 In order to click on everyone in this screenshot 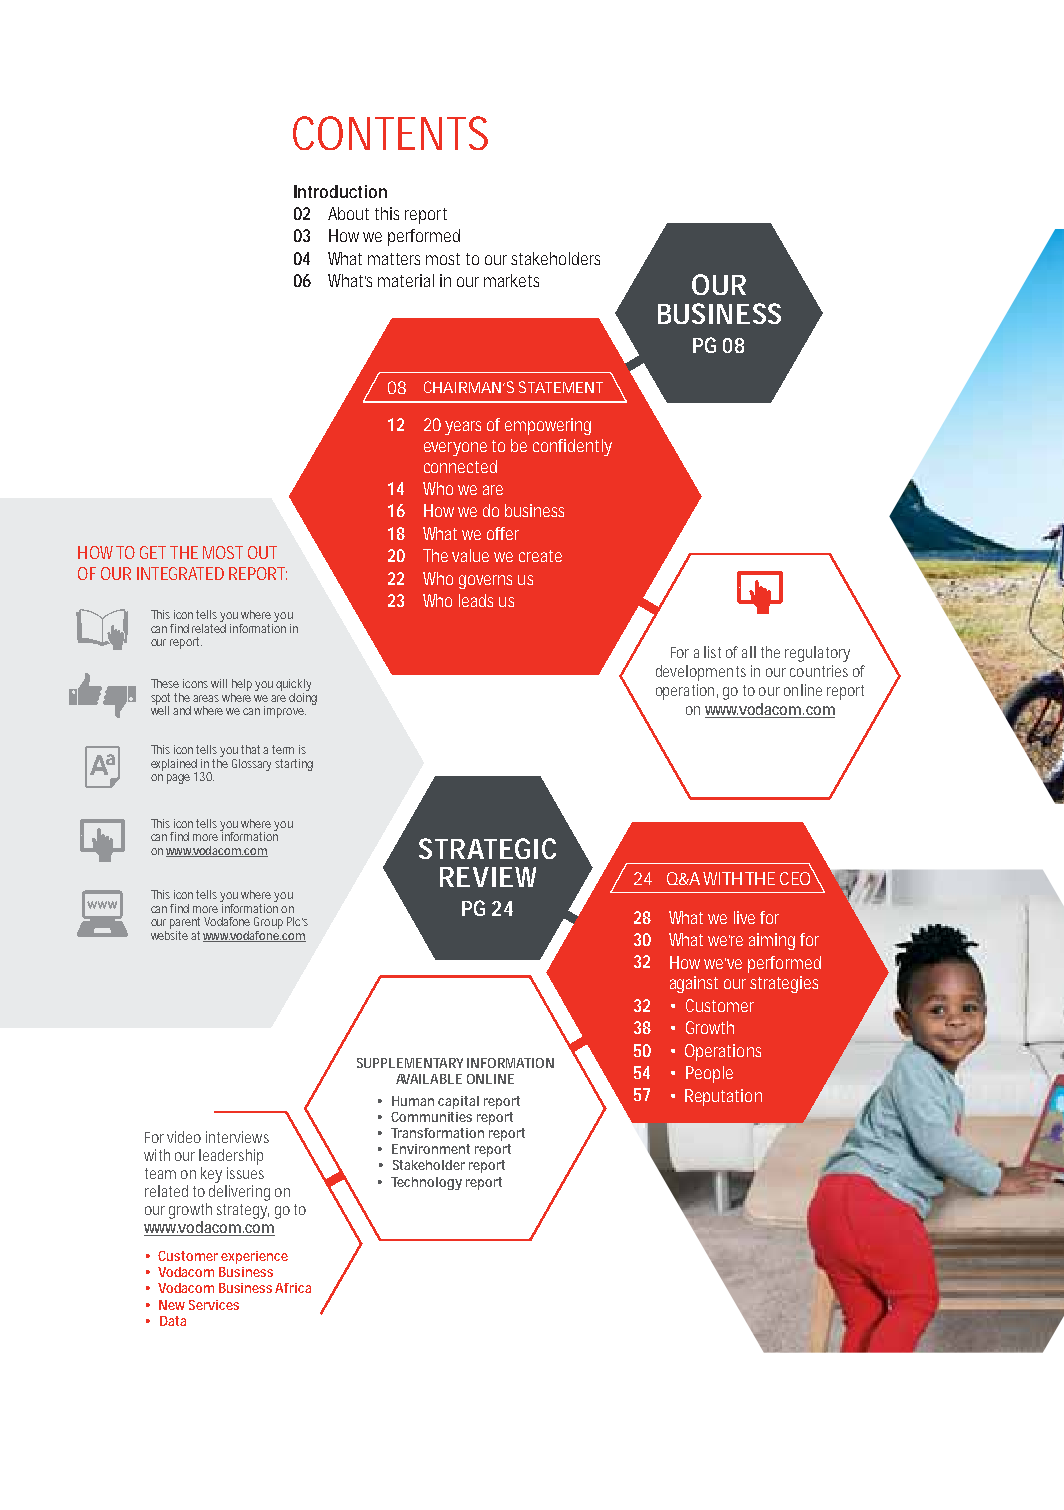, I will do `click(455, 449)`.
